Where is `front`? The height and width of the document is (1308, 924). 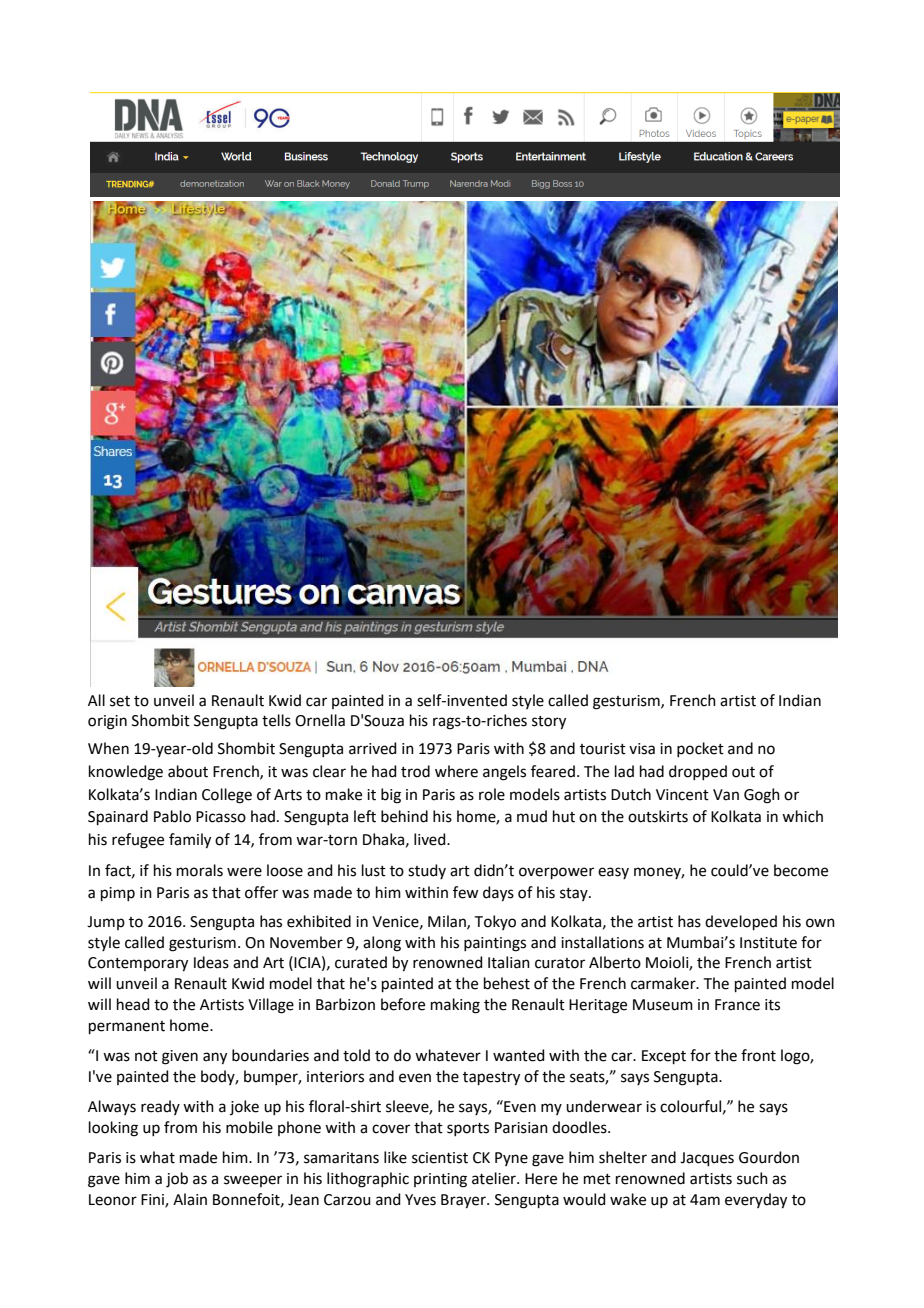 front is located at coordinates (758, 1055).
